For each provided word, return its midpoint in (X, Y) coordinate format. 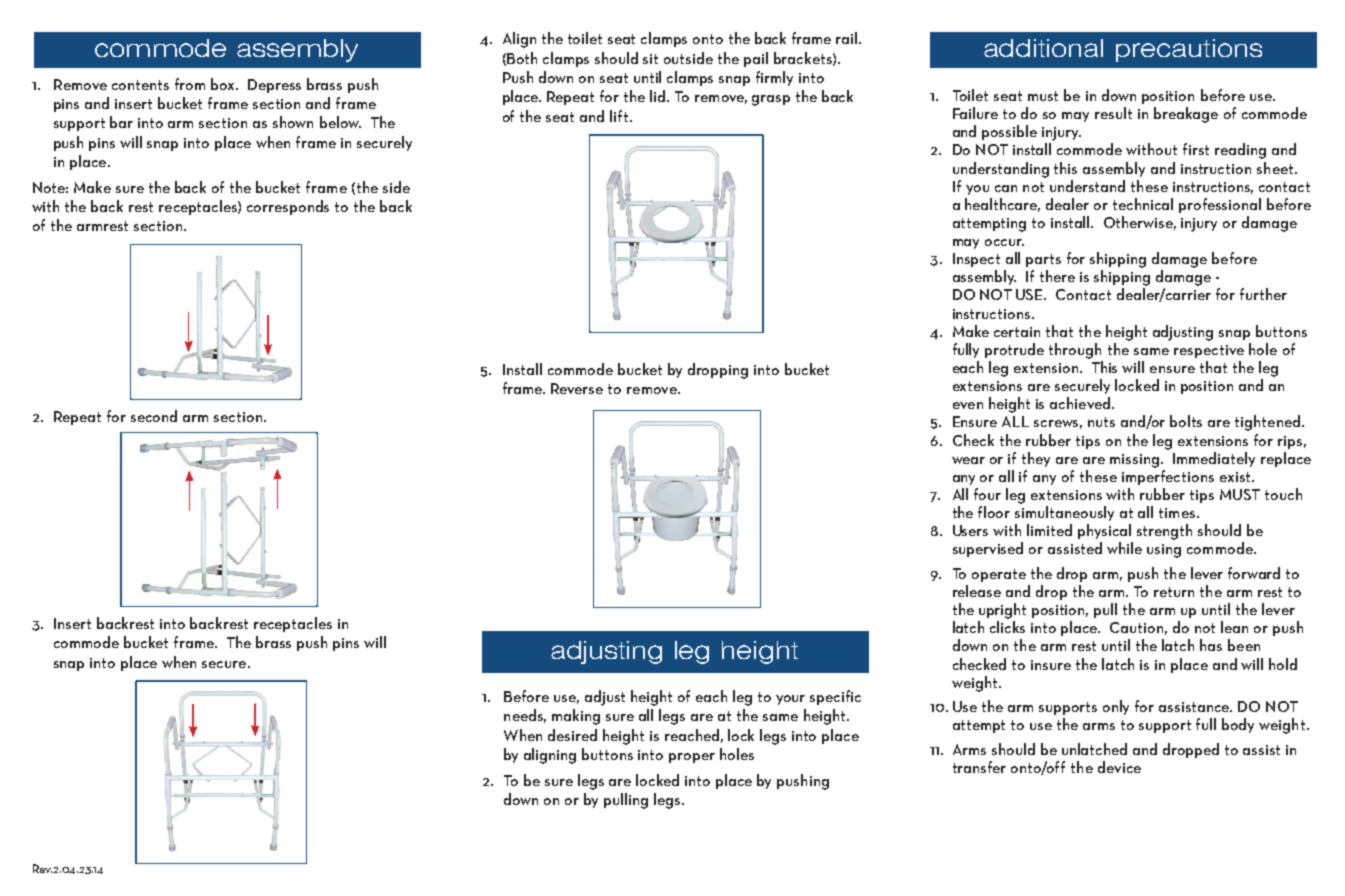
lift (620, 116)
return (1174, 592)
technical (1143, 204)
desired (572, 735)
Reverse (577, 388)
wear (968, 460)
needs (525, 716)
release (977, 591)
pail (756, 59)
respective (1209, 351)
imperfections (1168, 477)
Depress (274, 86)
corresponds (288, 207)
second (154, 416)
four (987, 494)
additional (1043, 48)
